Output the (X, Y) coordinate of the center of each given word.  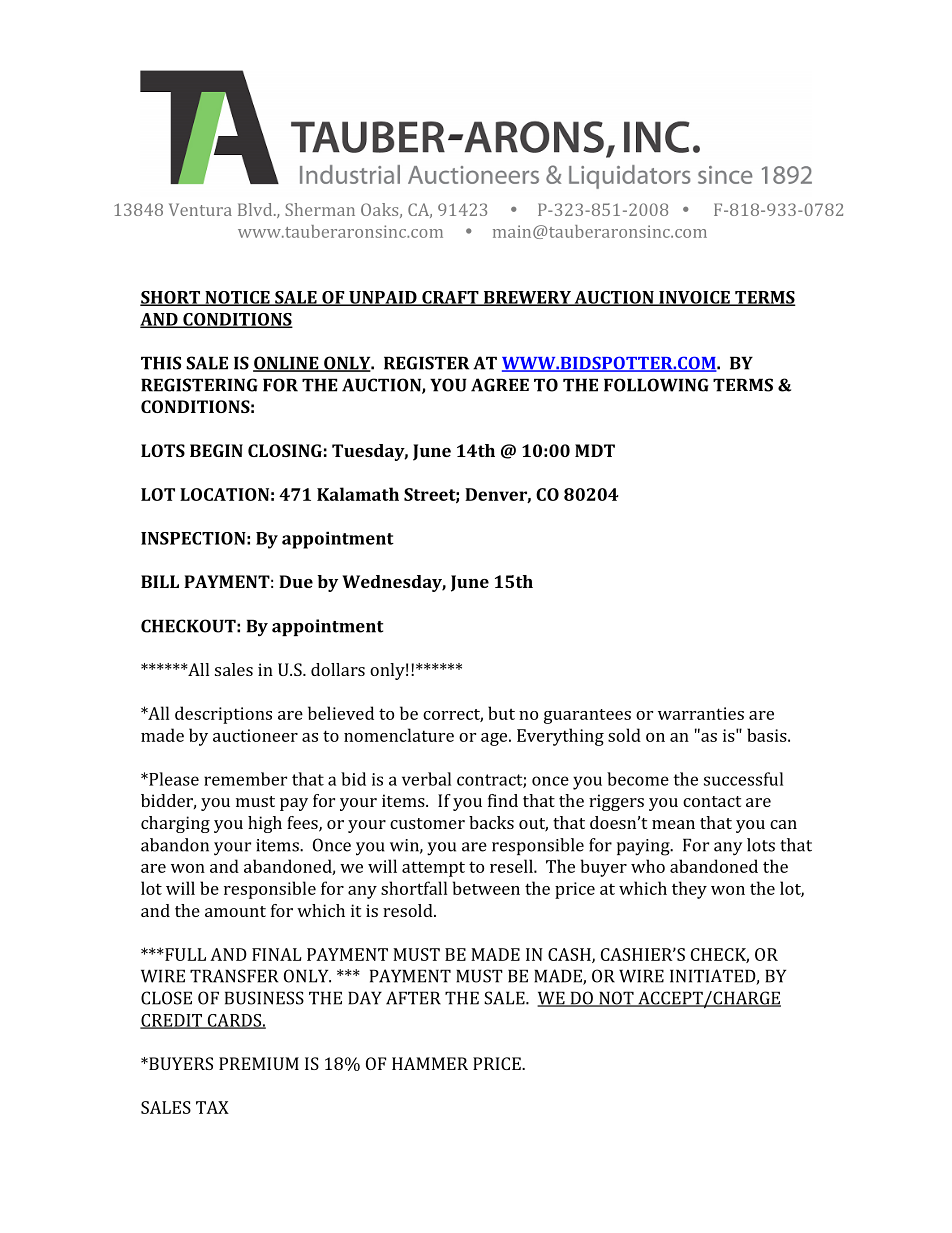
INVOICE (694, 298)
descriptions (223, 715)
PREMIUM (259, 1063)
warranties (701, 713)
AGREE (500, 385)
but (501, 713)
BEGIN (216, 450)
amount (235, 911)
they (689, 890)
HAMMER (430, 1063)
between (486, 888)
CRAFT (450, 298)
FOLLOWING (656, 385)
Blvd (256, 209)
